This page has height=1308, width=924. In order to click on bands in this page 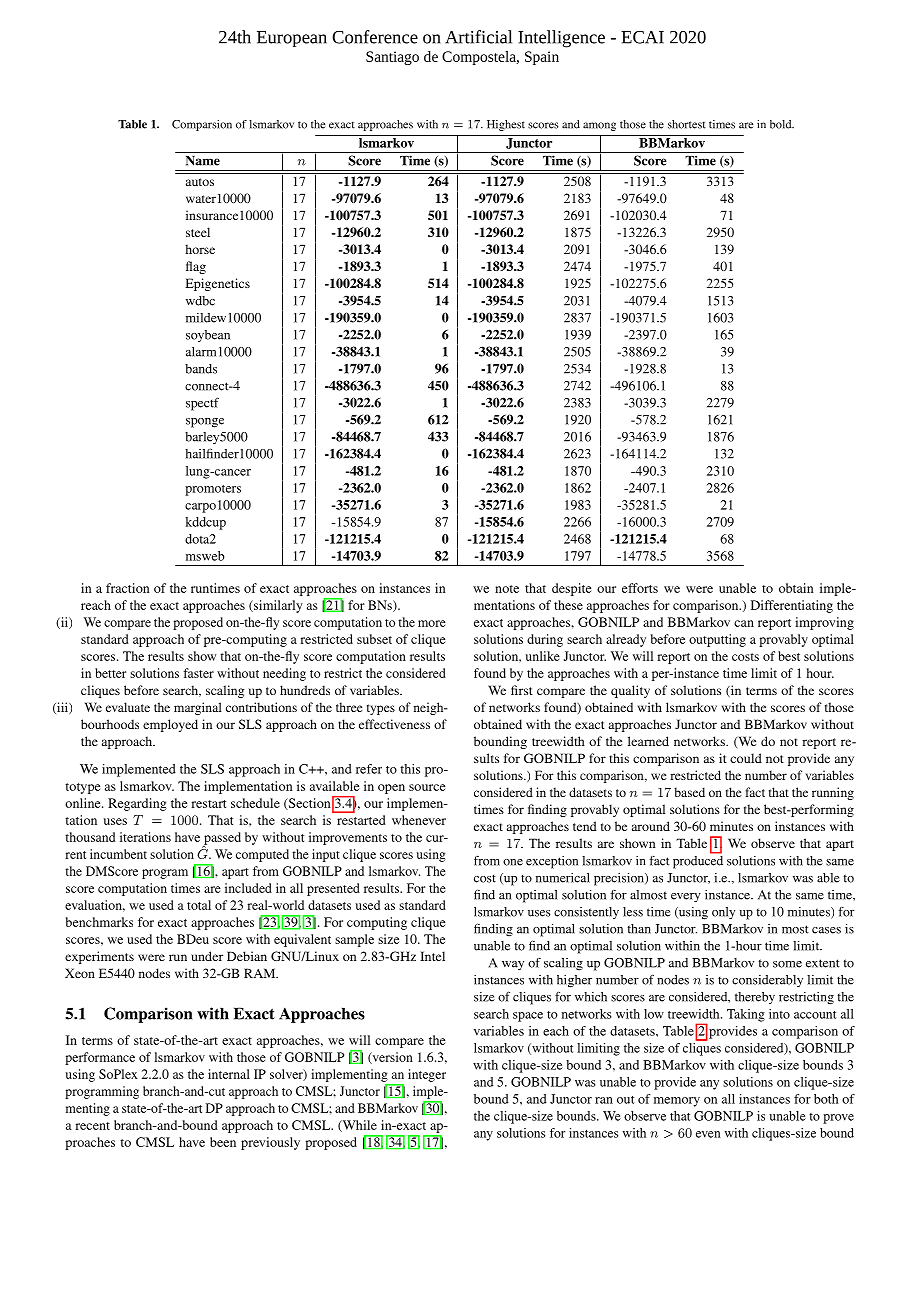, I will do `click(201, 369)`.
